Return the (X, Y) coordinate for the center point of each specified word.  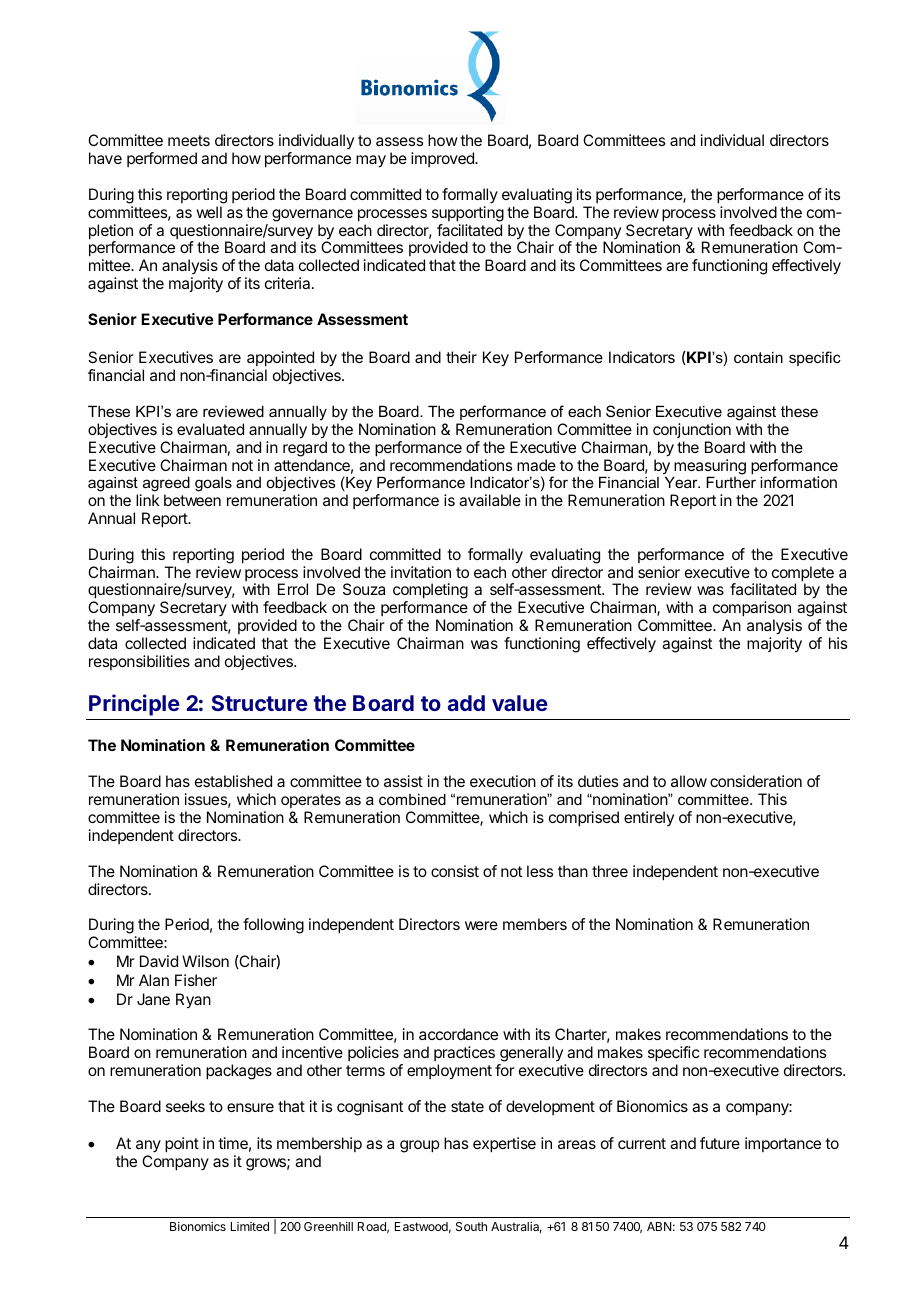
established (233, 781)
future (720, 1143)
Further (731, 482)
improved (443, 159)
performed (162, 159)
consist (455, 871)
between (192, 500)
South (471, 1226)
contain (758, 357)
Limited (250, 1226)
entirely (649, 818)
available (490, 500)
